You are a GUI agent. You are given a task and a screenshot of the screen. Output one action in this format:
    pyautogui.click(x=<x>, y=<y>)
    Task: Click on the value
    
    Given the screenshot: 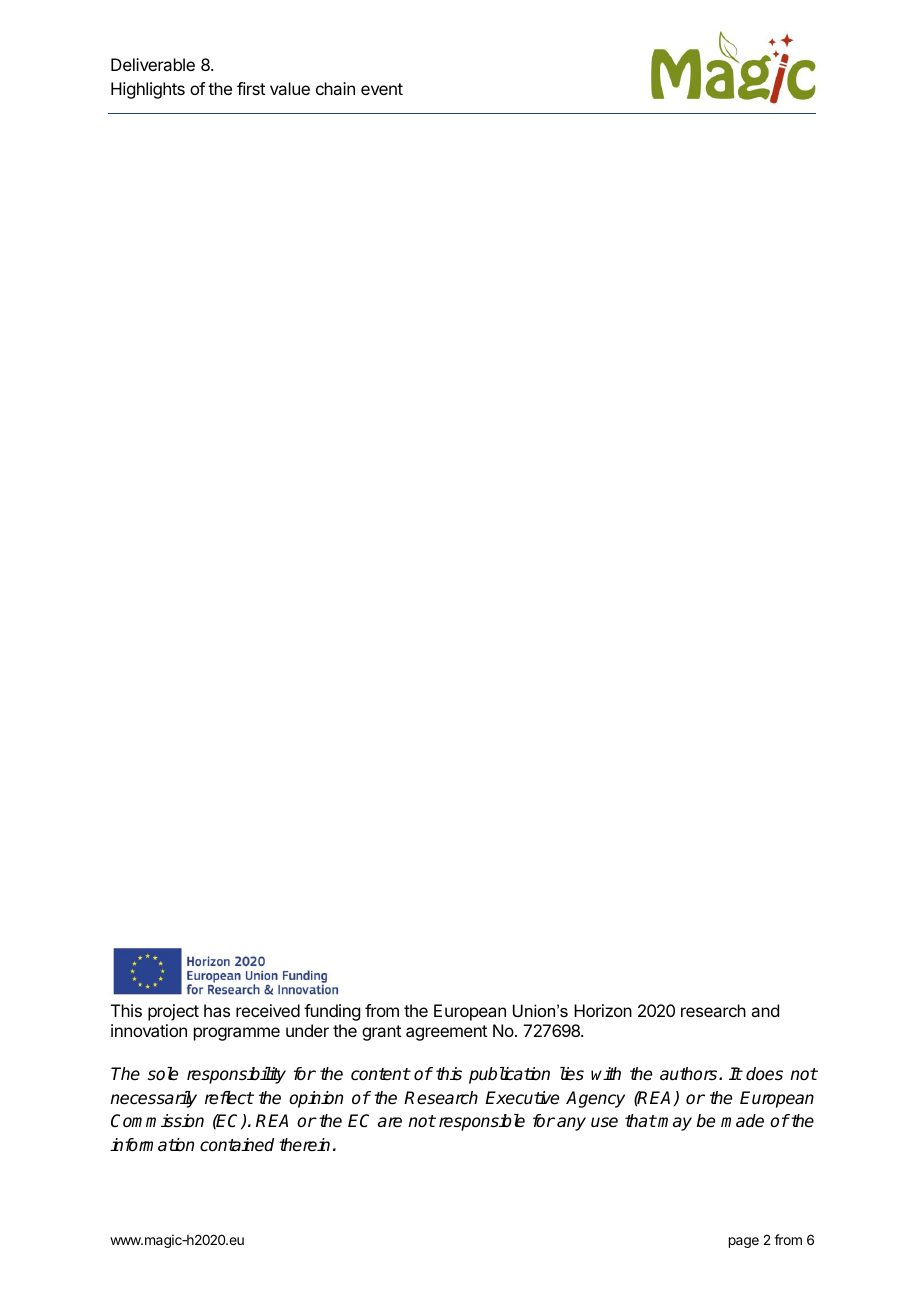 What is the action you would take?
    pyautogui.click(x=290, y=88)
